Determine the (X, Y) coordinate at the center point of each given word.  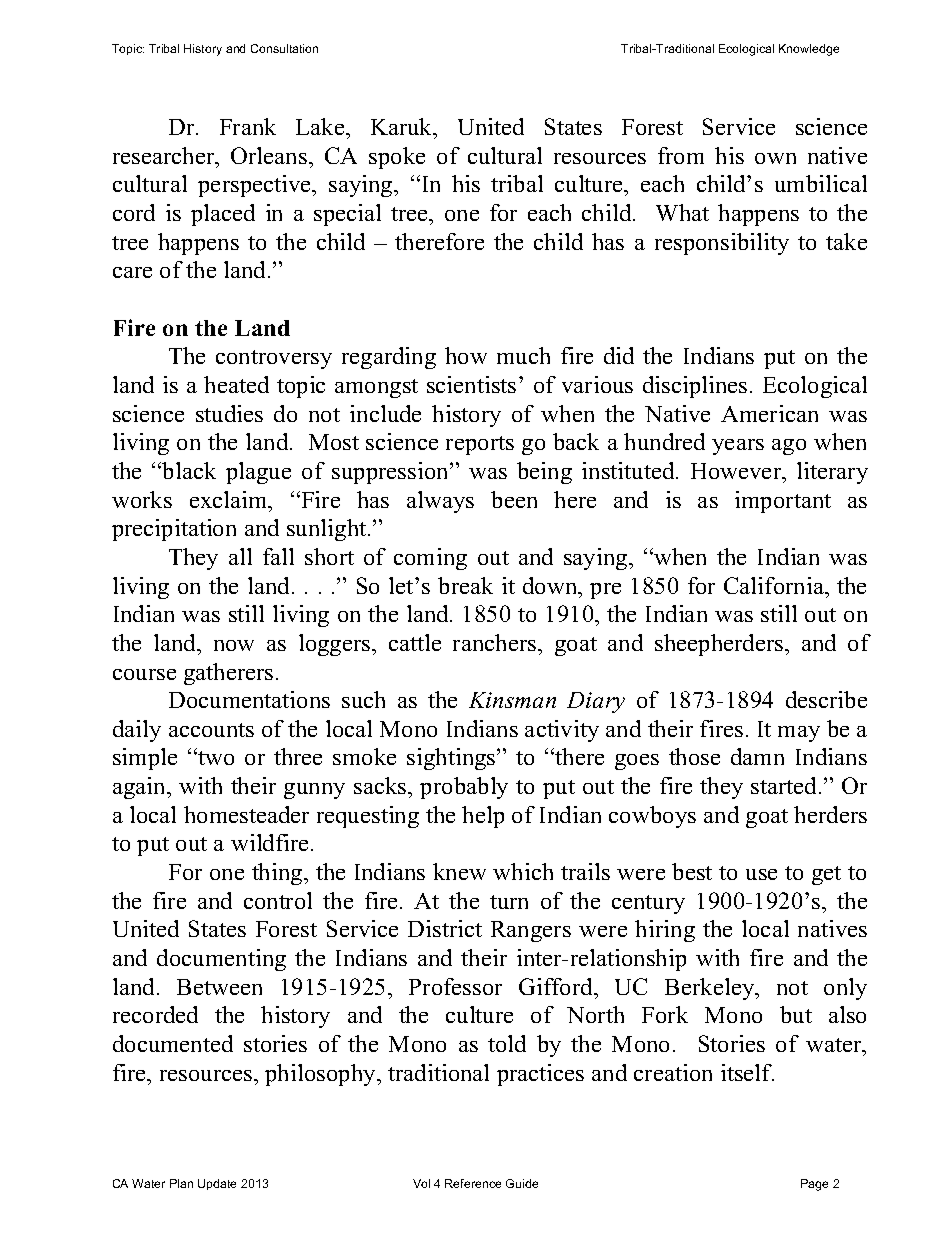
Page (814, 1185)
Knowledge (809, 50)
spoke (397, 158)
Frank (248, 126)
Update (217, 1184)
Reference (473, 1183)
